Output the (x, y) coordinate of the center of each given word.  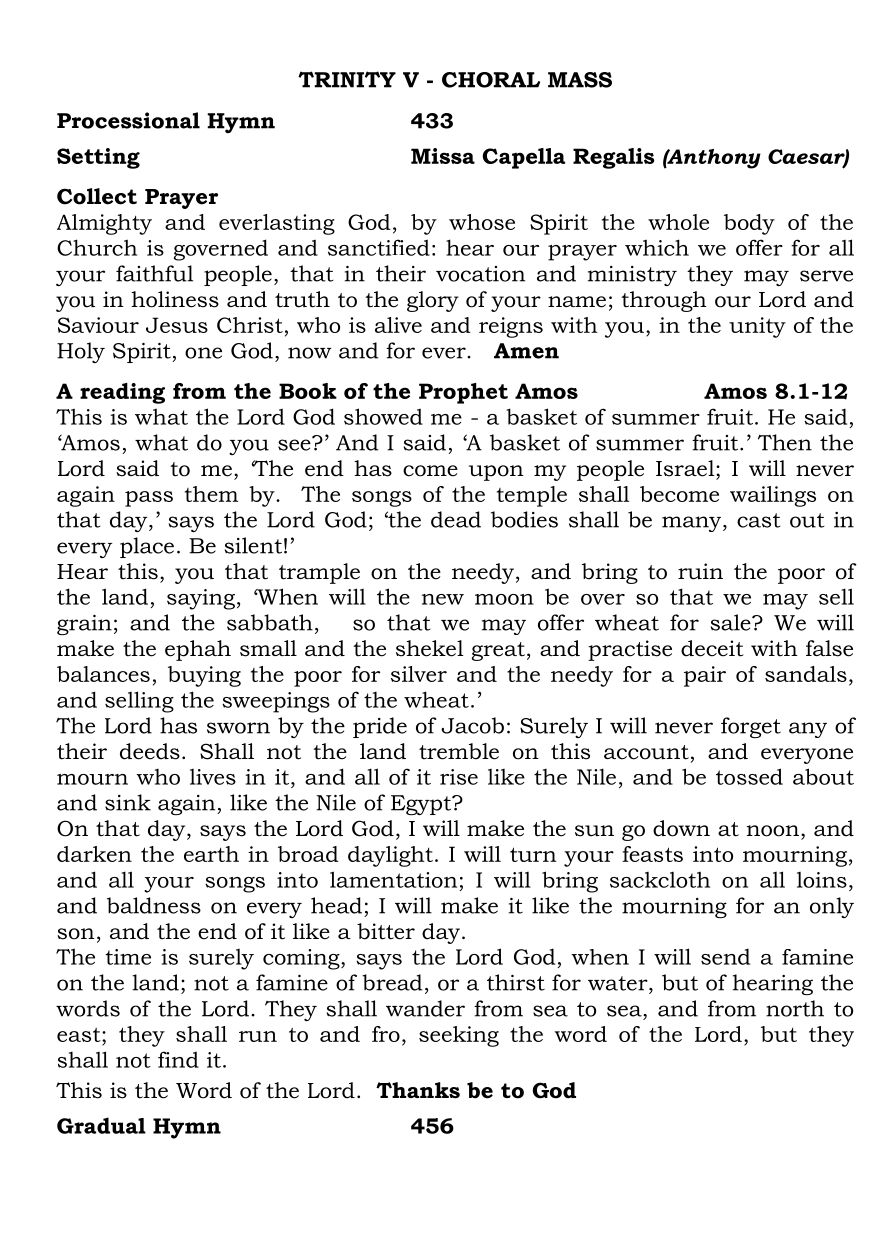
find (178, 1059)
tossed (749, 776)
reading (122, 393)
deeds (150, 751)
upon (496, 473)
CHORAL (491, 80)
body (749, 224)
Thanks (418, 1090)
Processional (128, 120)
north (795, 1008)
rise (459, 777)
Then (785, 442)
